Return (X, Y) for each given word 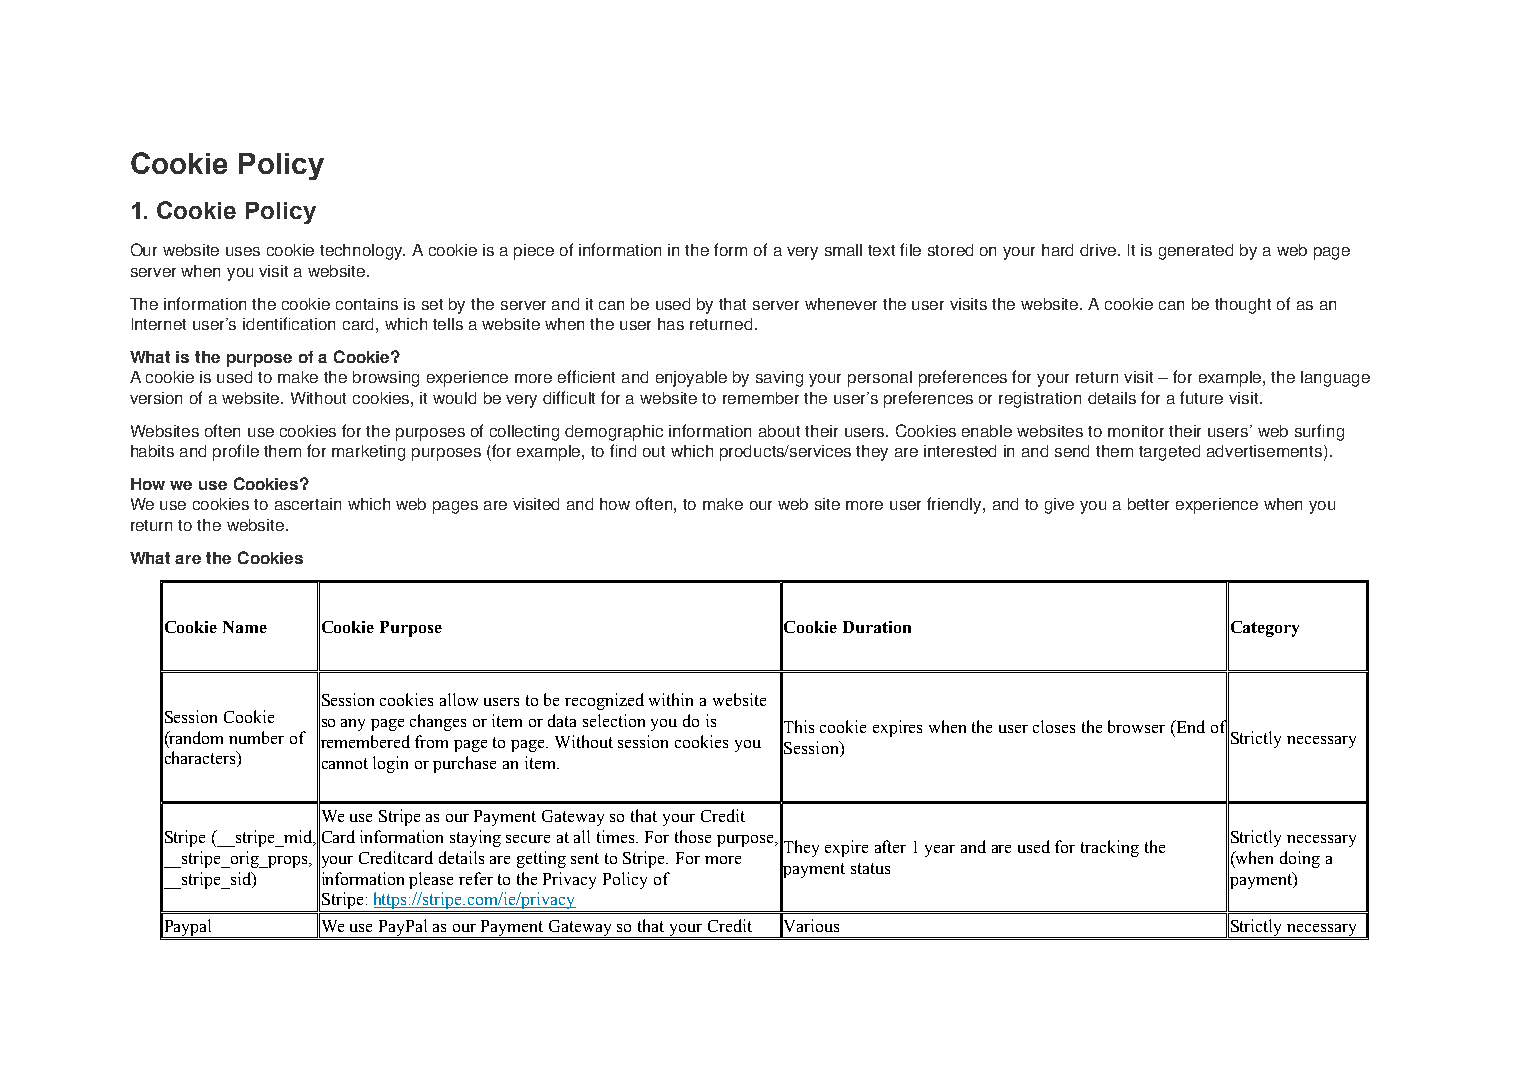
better (1148, 504)
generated (1196, 252)
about (779, 431)
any (353, 725)
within (671, 699)
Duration (877, 627)
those (693, 836)
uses (243, 251)
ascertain (308, 504)
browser (1136, 726)
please (431, 880)
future (1201, 397)
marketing (368, 453)
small (843, 250)
